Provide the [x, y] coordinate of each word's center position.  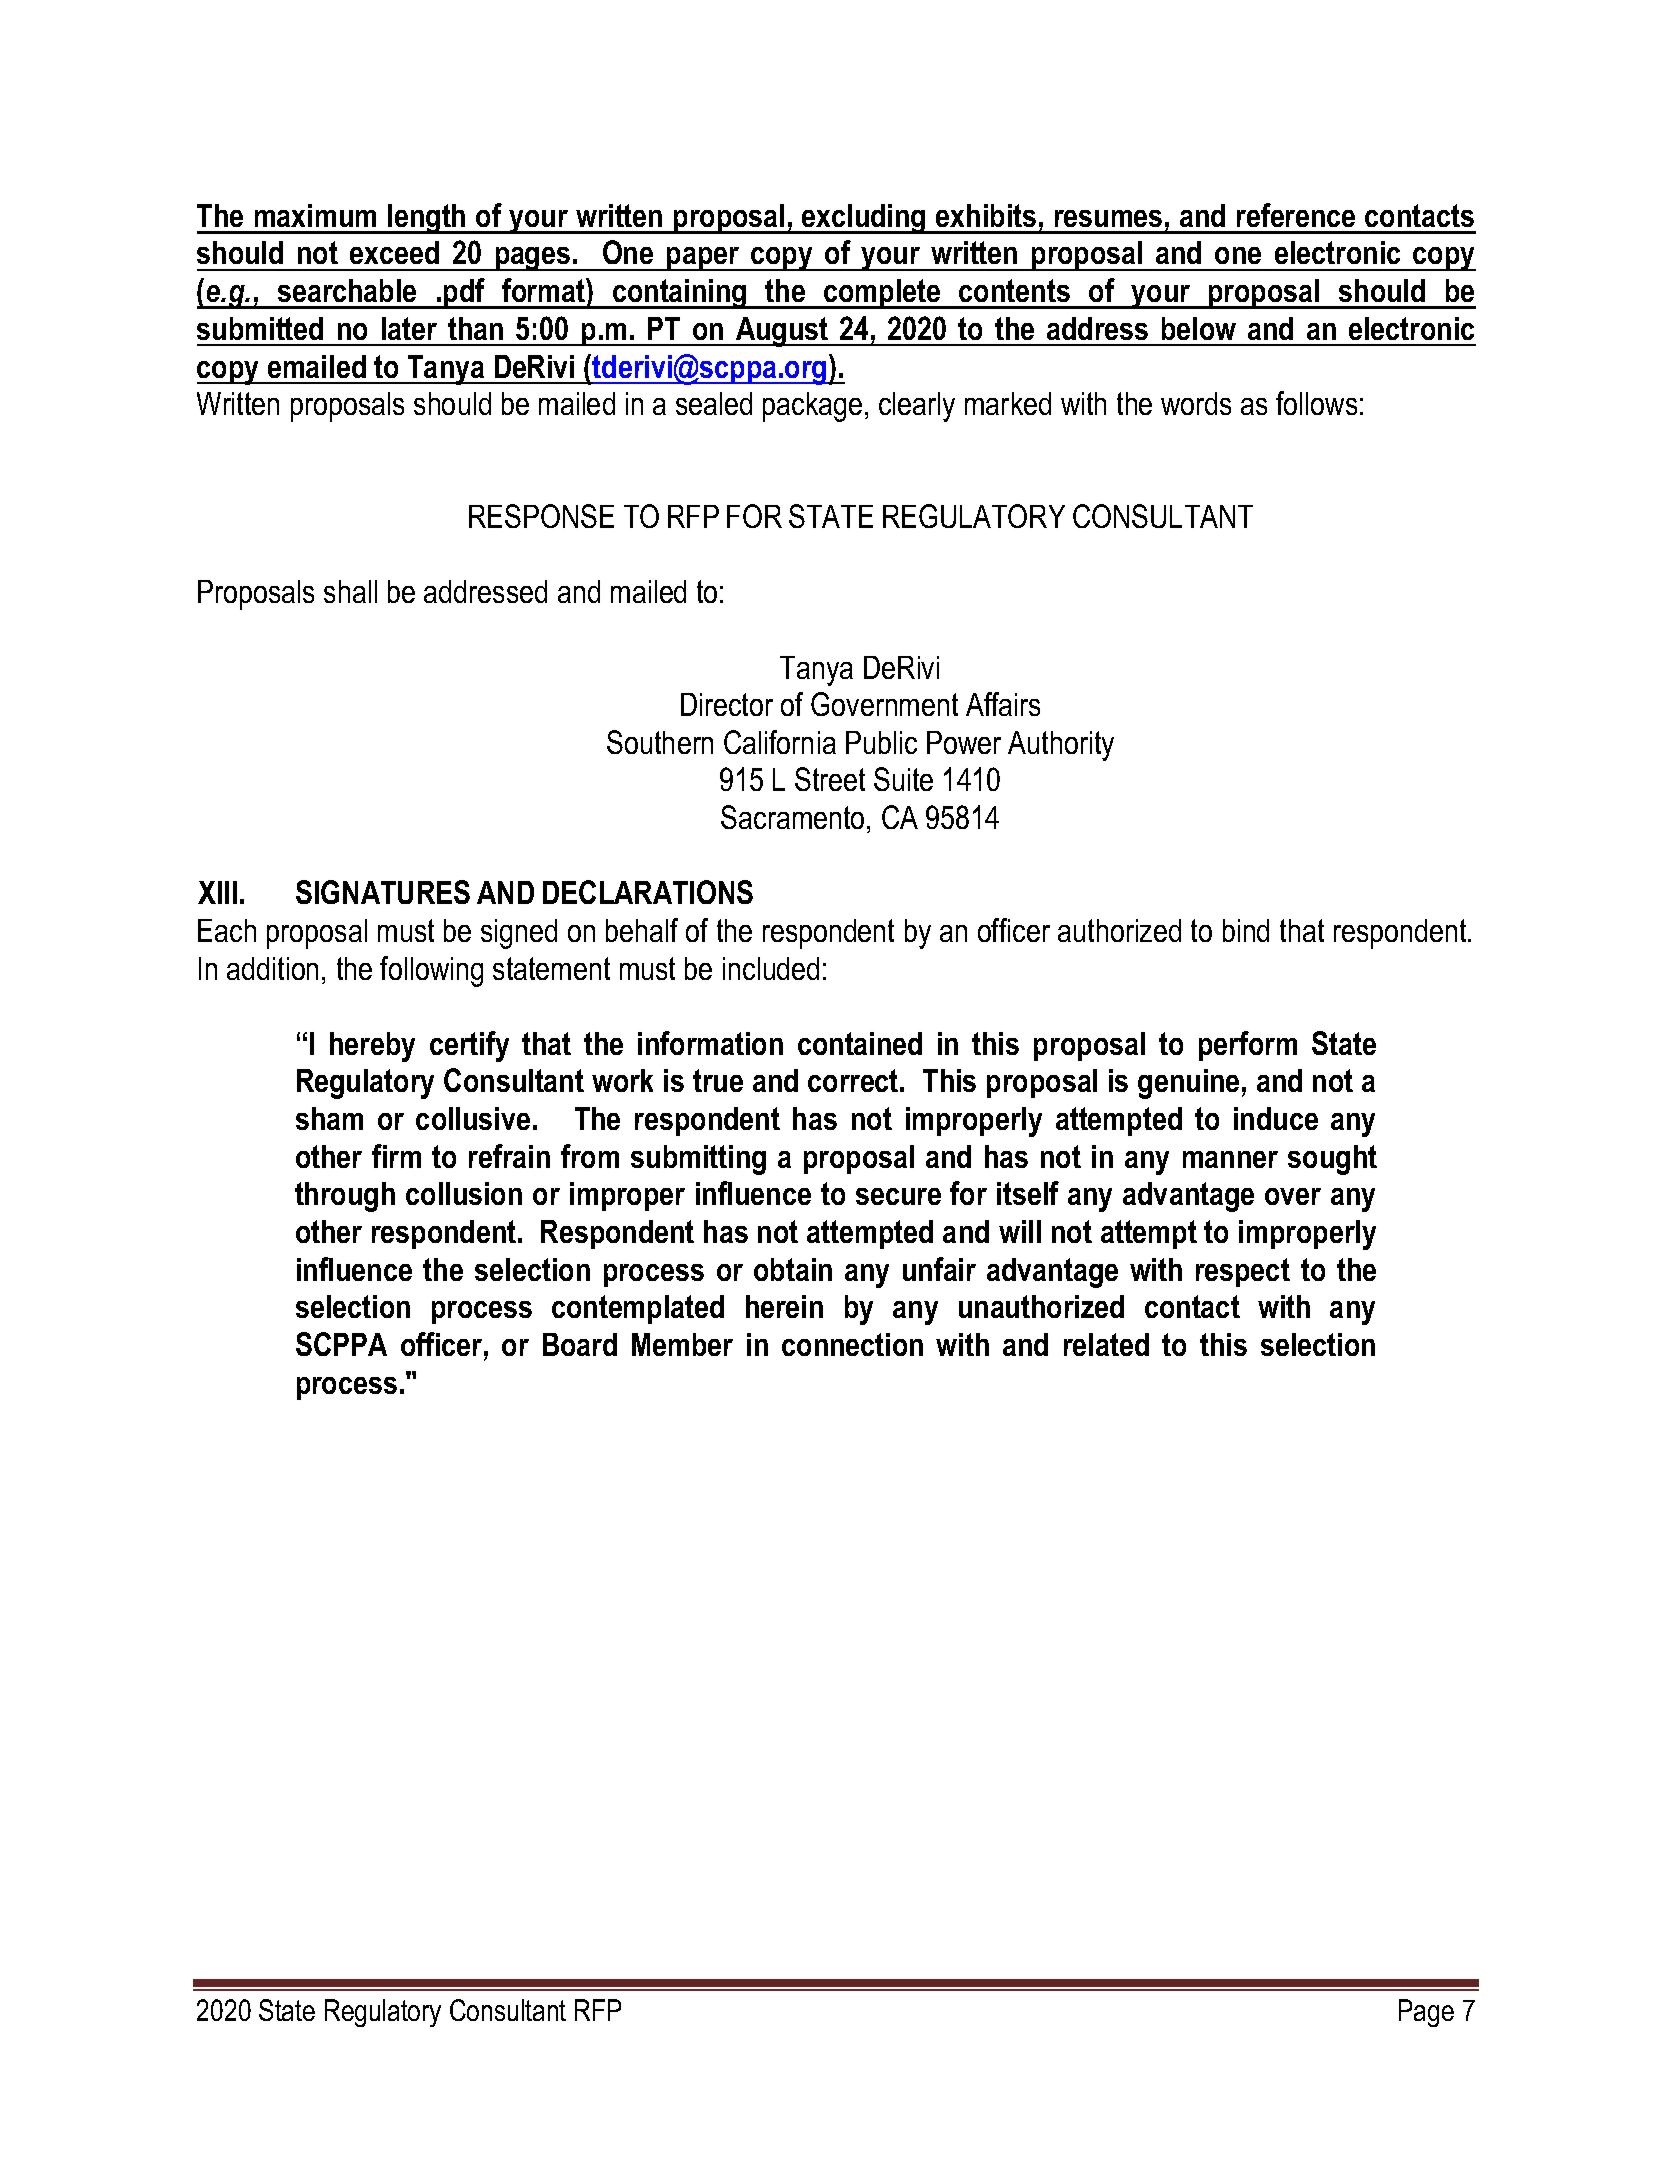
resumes [1108, 218]
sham [329, 1118]
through [345, 1197]
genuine [1188, 1084]
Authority [1061, 746]
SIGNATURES [383, 892]
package [812, 407]
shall [350, 591]
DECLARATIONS [648, 892]
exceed [394, 252]
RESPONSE [541, 516]
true [718, 1080]
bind [1246, 930]
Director [727, 704]
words [1196, 403]
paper [703, 259]
